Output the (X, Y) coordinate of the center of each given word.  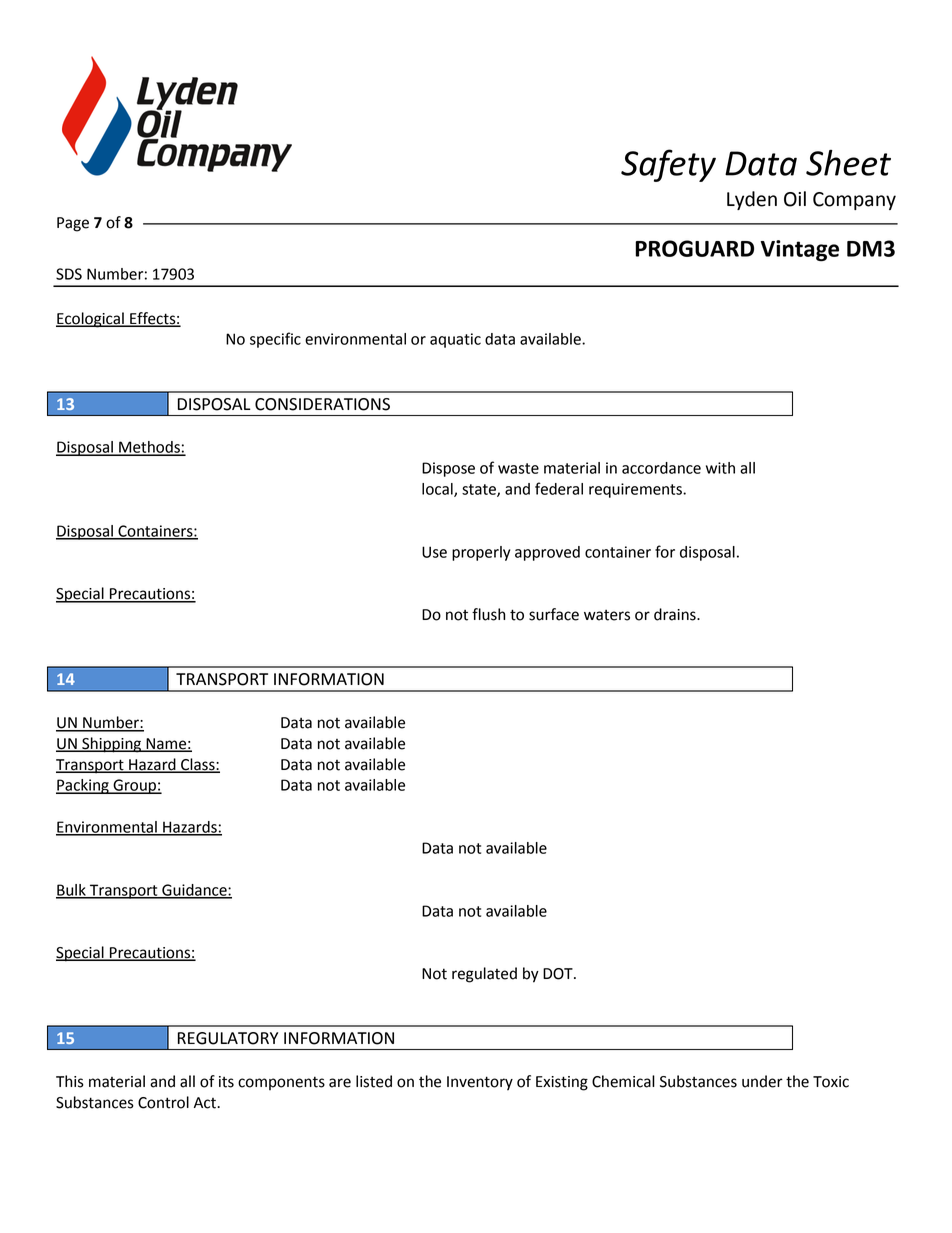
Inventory (480, 1083)
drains (676, 614)
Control (163, 1102)
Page (73, 224)
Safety (668, 165)
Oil (795, 199)
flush (488, 614)
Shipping (112, 745)
